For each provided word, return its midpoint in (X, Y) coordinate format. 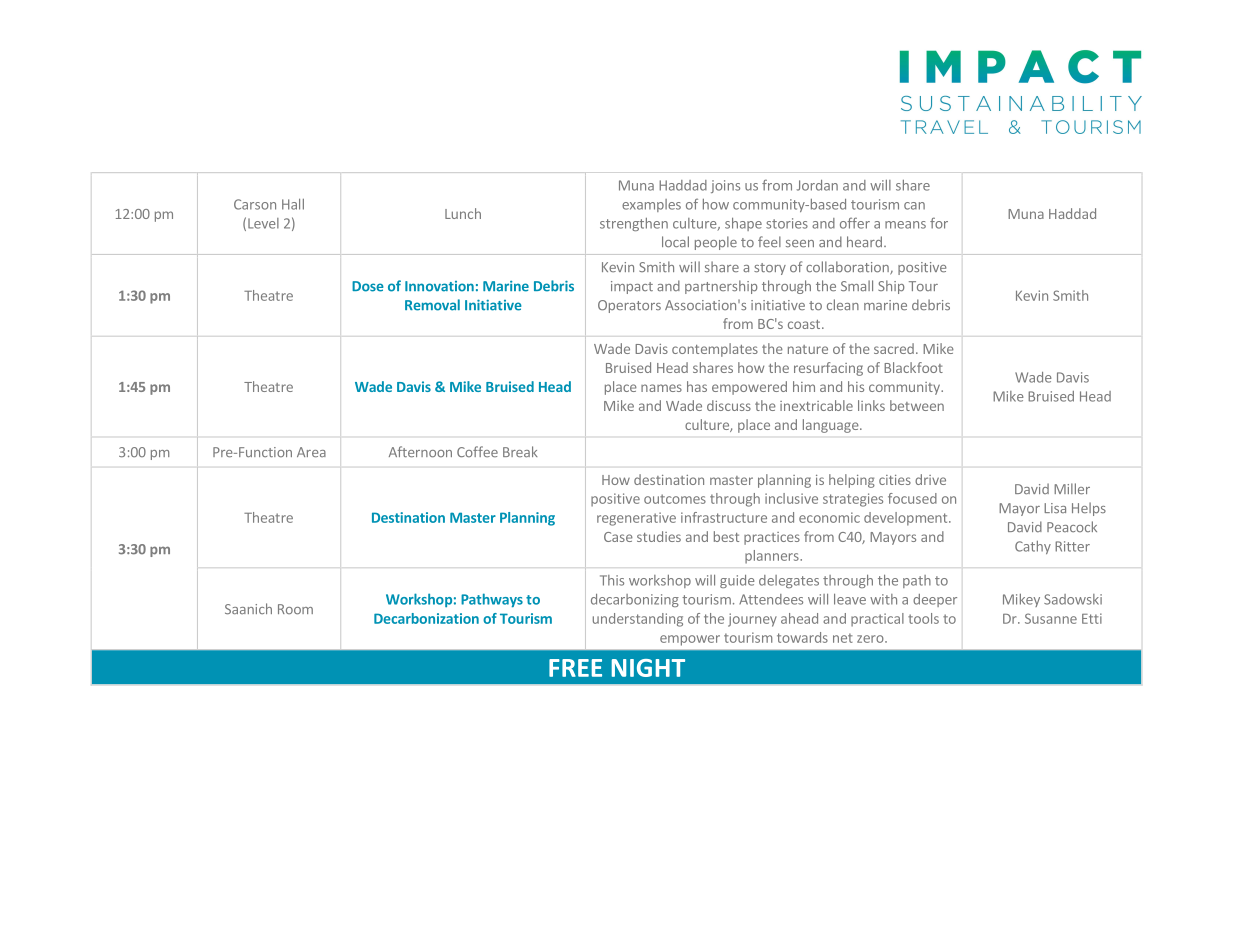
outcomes (675, 499)
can (914, 206)
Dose (368, 286)
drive (930, 479)
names (661, 388)
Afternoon (420, 452)
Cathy (1033, 547)
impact (632, 287)
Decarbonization (426, 618)
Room (295, 609)
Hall (293, 204)
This (612, 580)
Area (311, 452)
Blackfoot (913, 367)
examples (651, 205)
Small (857, 285)
